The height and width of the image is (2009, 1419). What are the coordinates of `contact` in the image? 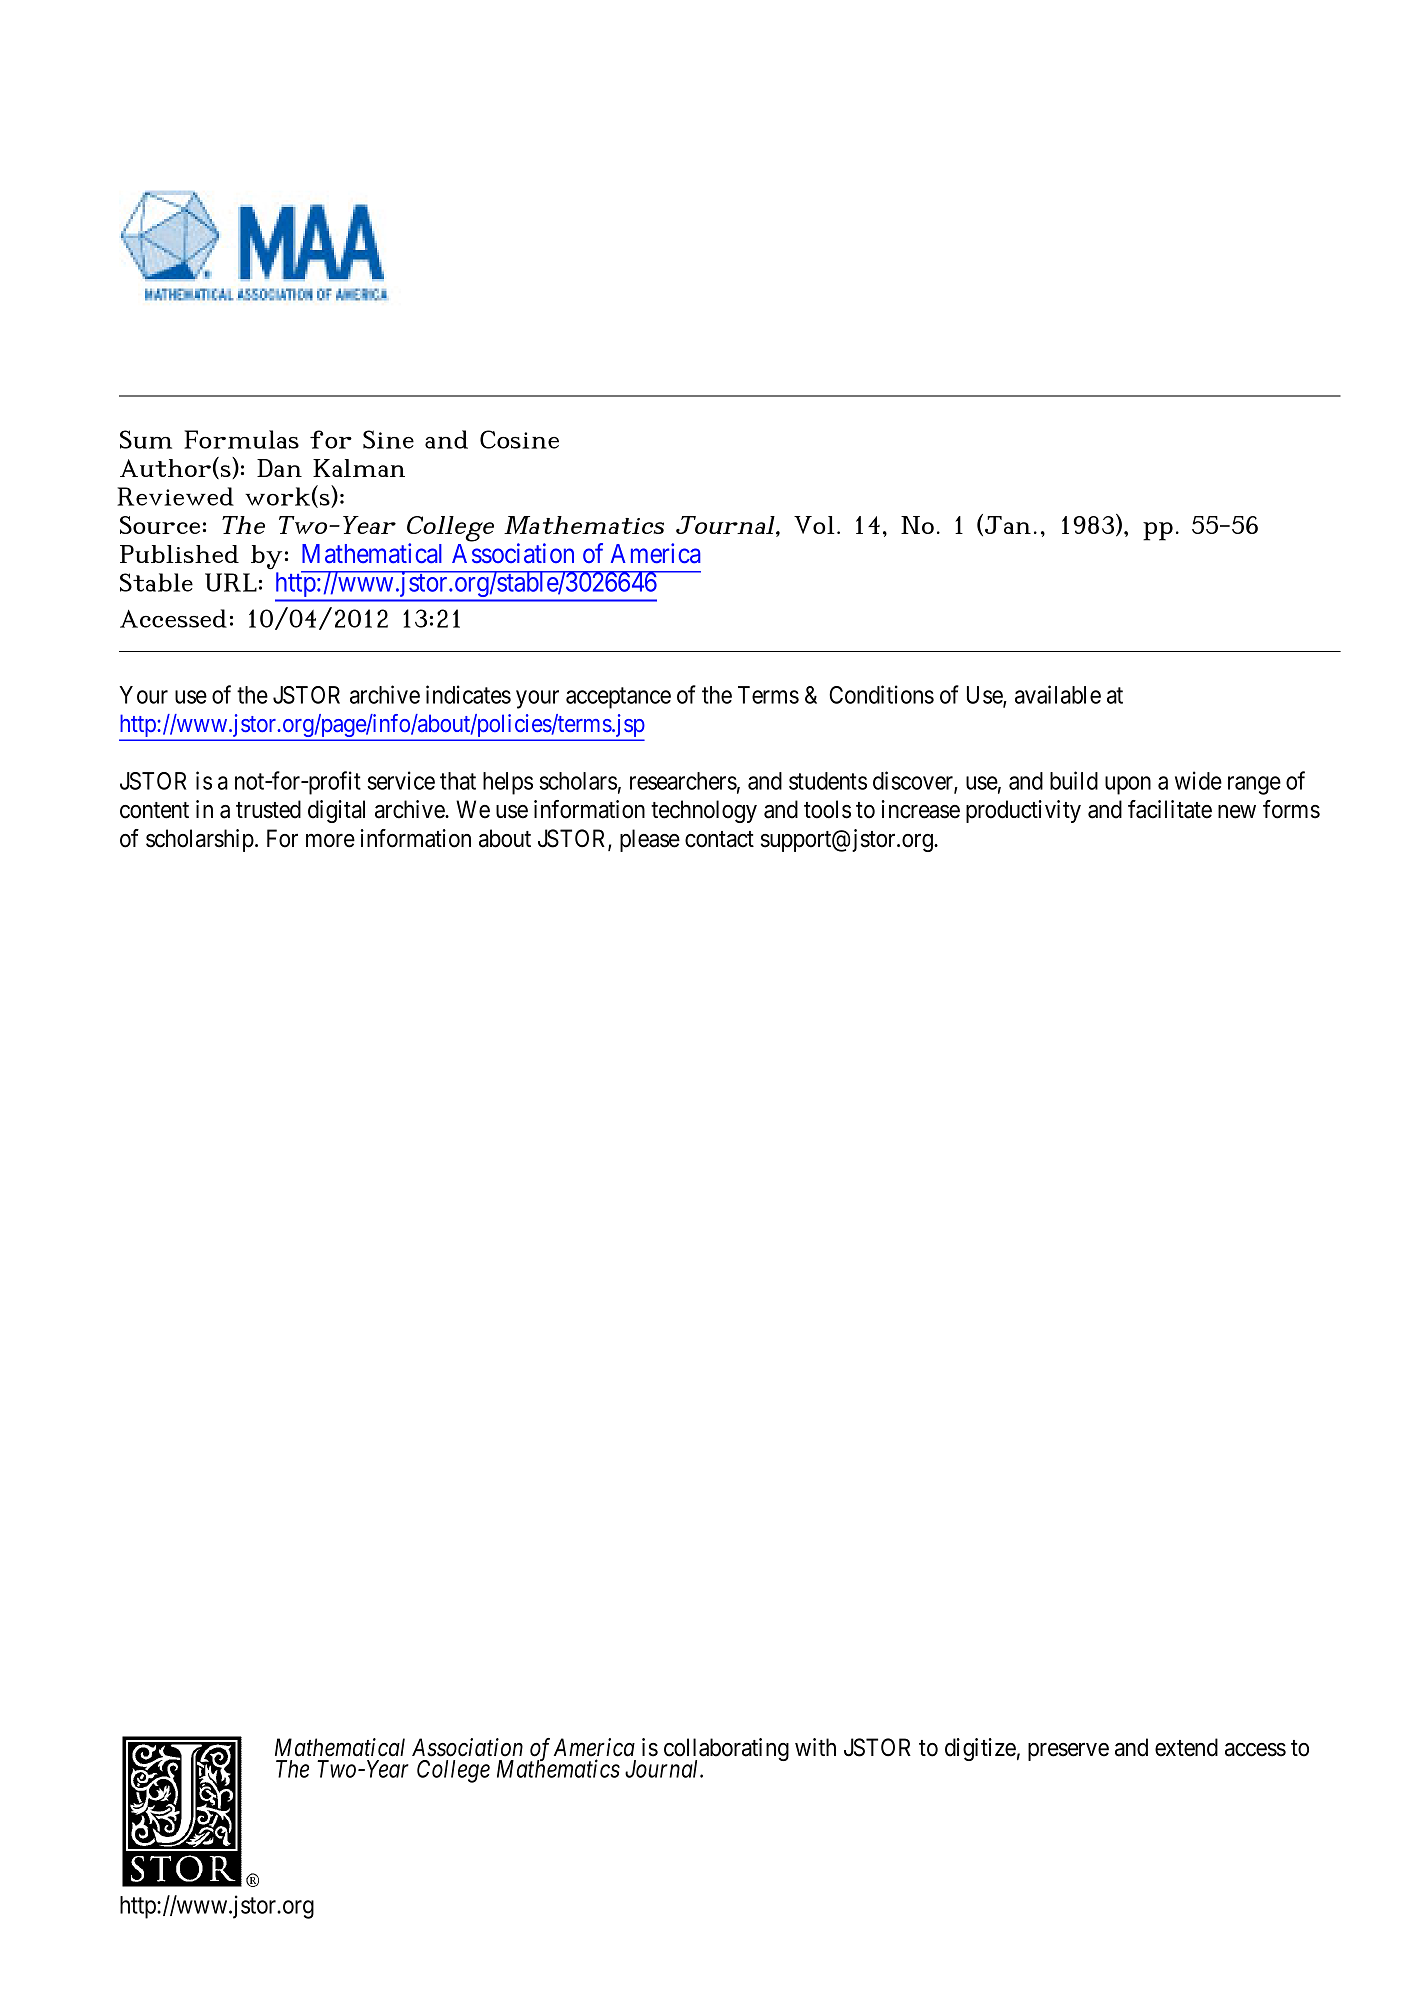 It's located at (719, 839).
